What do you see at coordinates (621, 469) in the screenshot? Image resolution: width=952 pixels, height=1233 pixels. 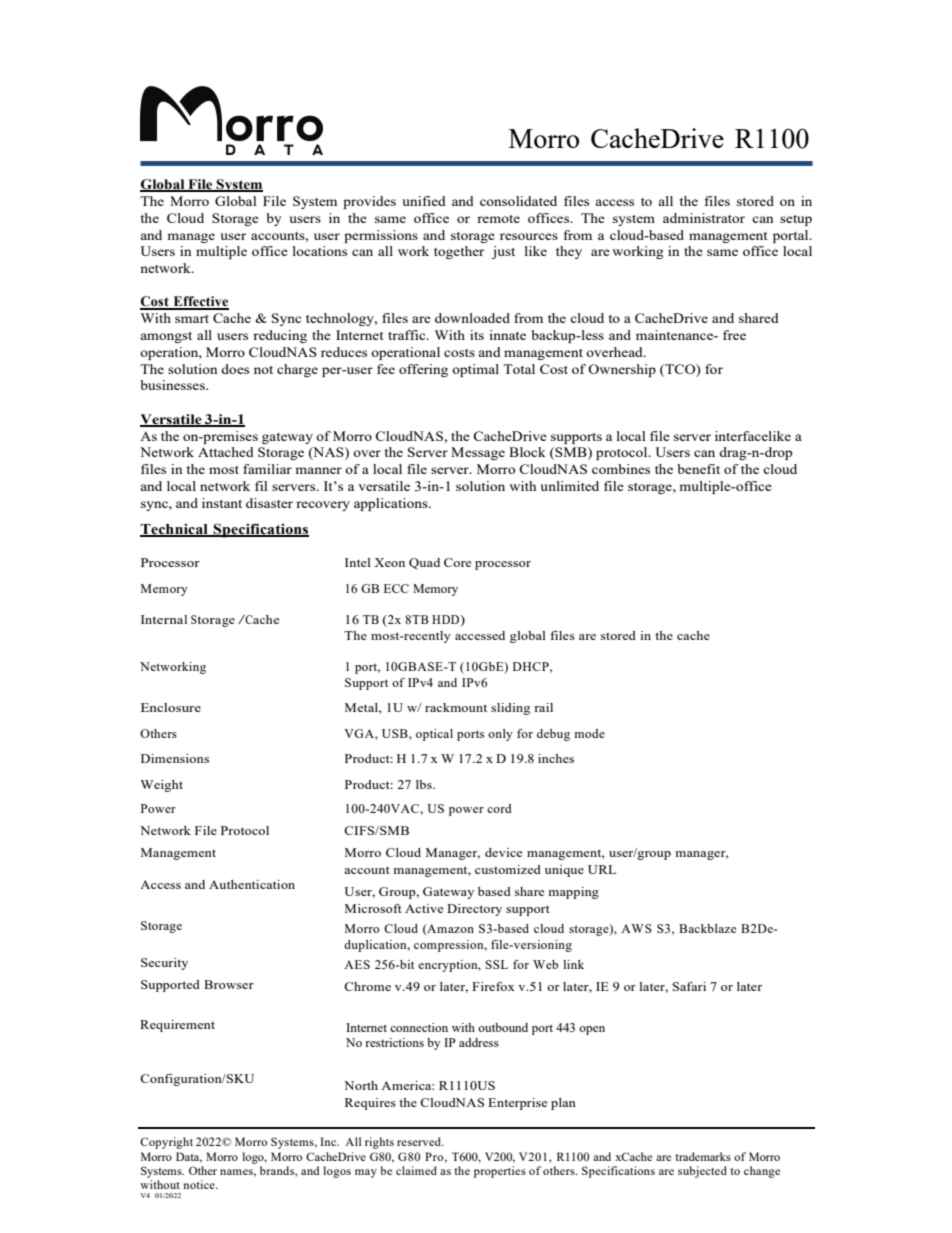 I see `combines` at bounding box center [621, 469].
